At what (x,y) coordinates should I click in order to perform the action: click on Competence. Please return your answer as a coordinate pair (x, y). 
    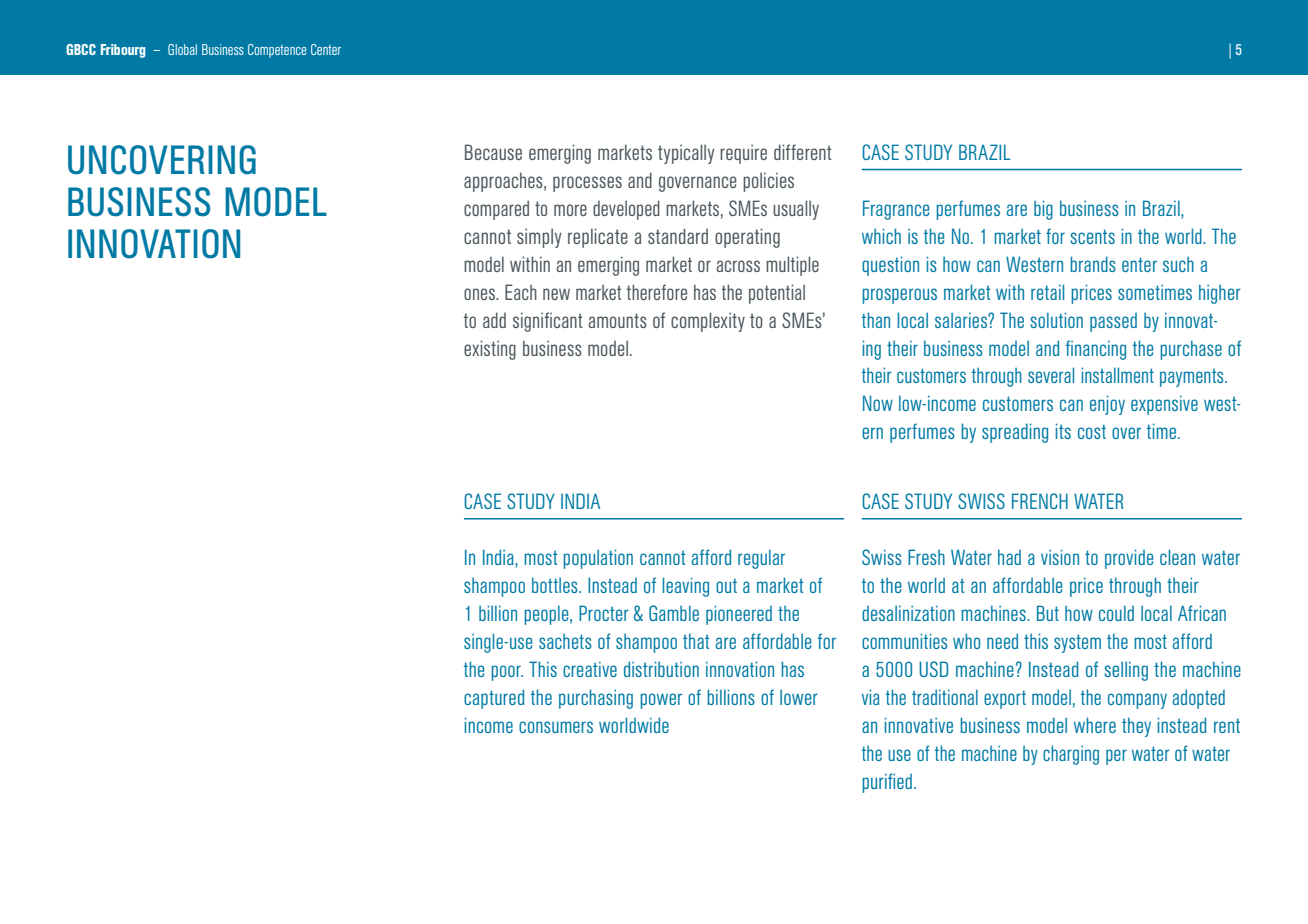
    Looking at the image, I should click on (277, 51).
